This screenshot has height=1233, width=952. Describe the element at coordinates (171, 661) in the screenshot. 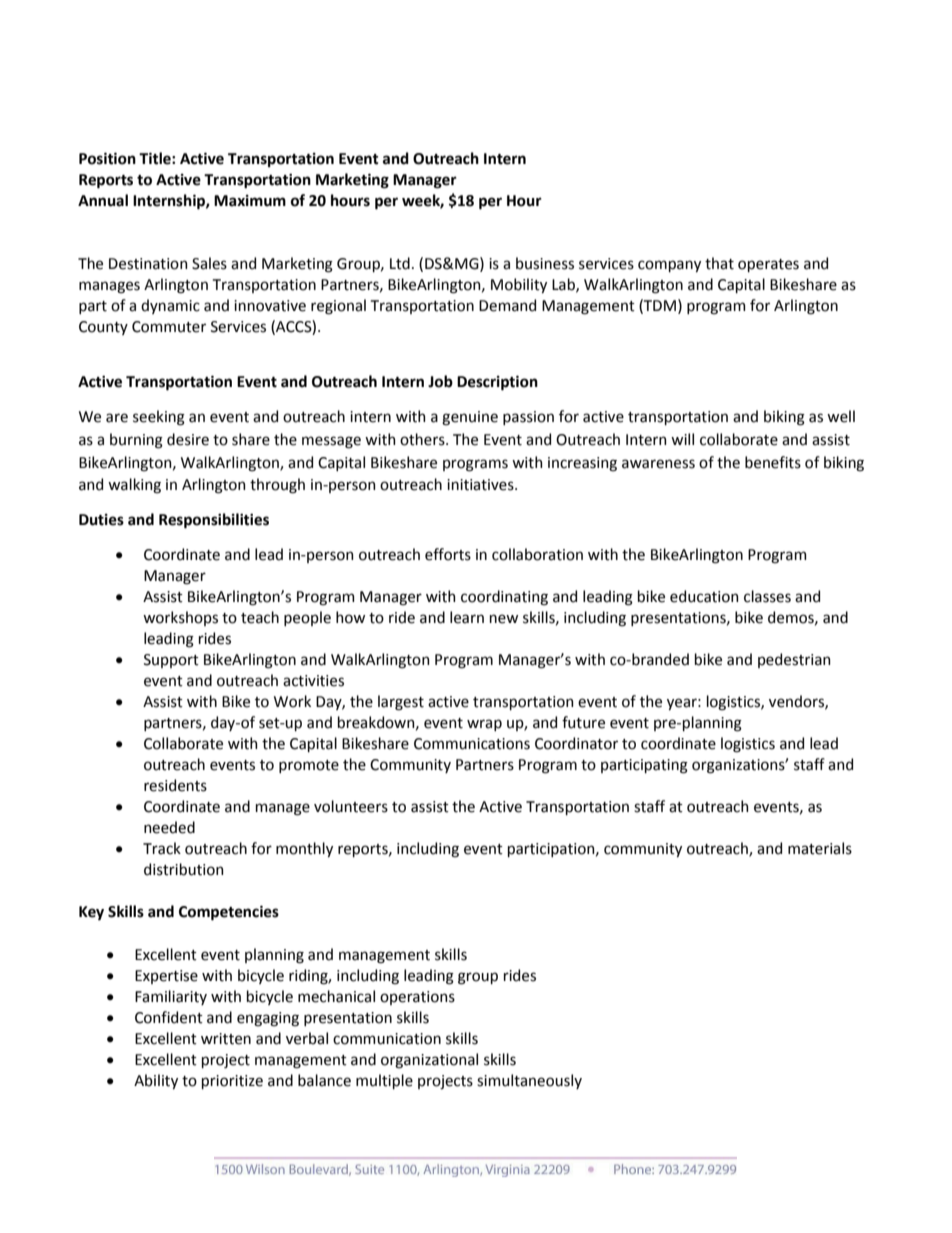

I see `Support` at that location.
